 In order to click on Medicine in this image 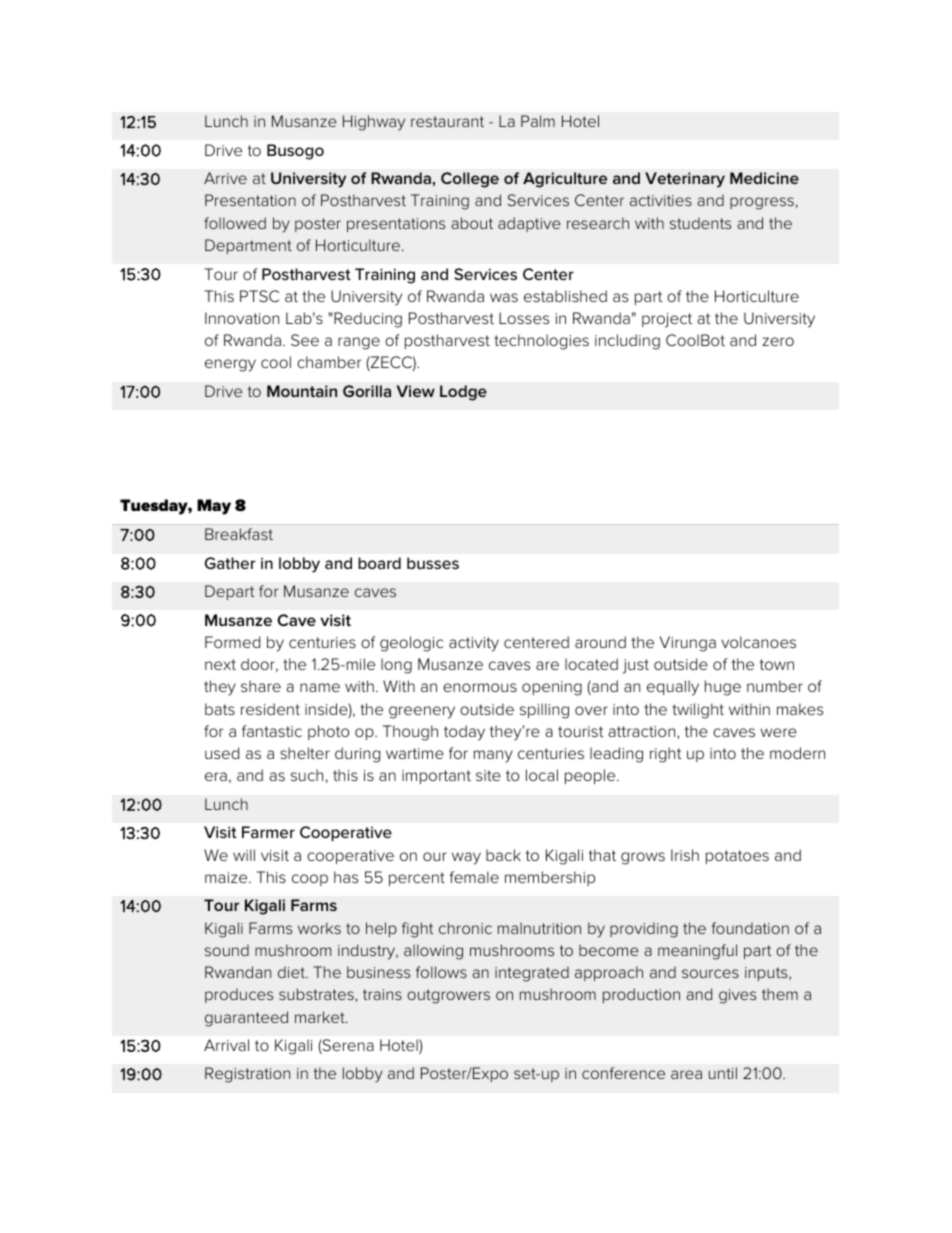, I will do `click(764, 178)`.
